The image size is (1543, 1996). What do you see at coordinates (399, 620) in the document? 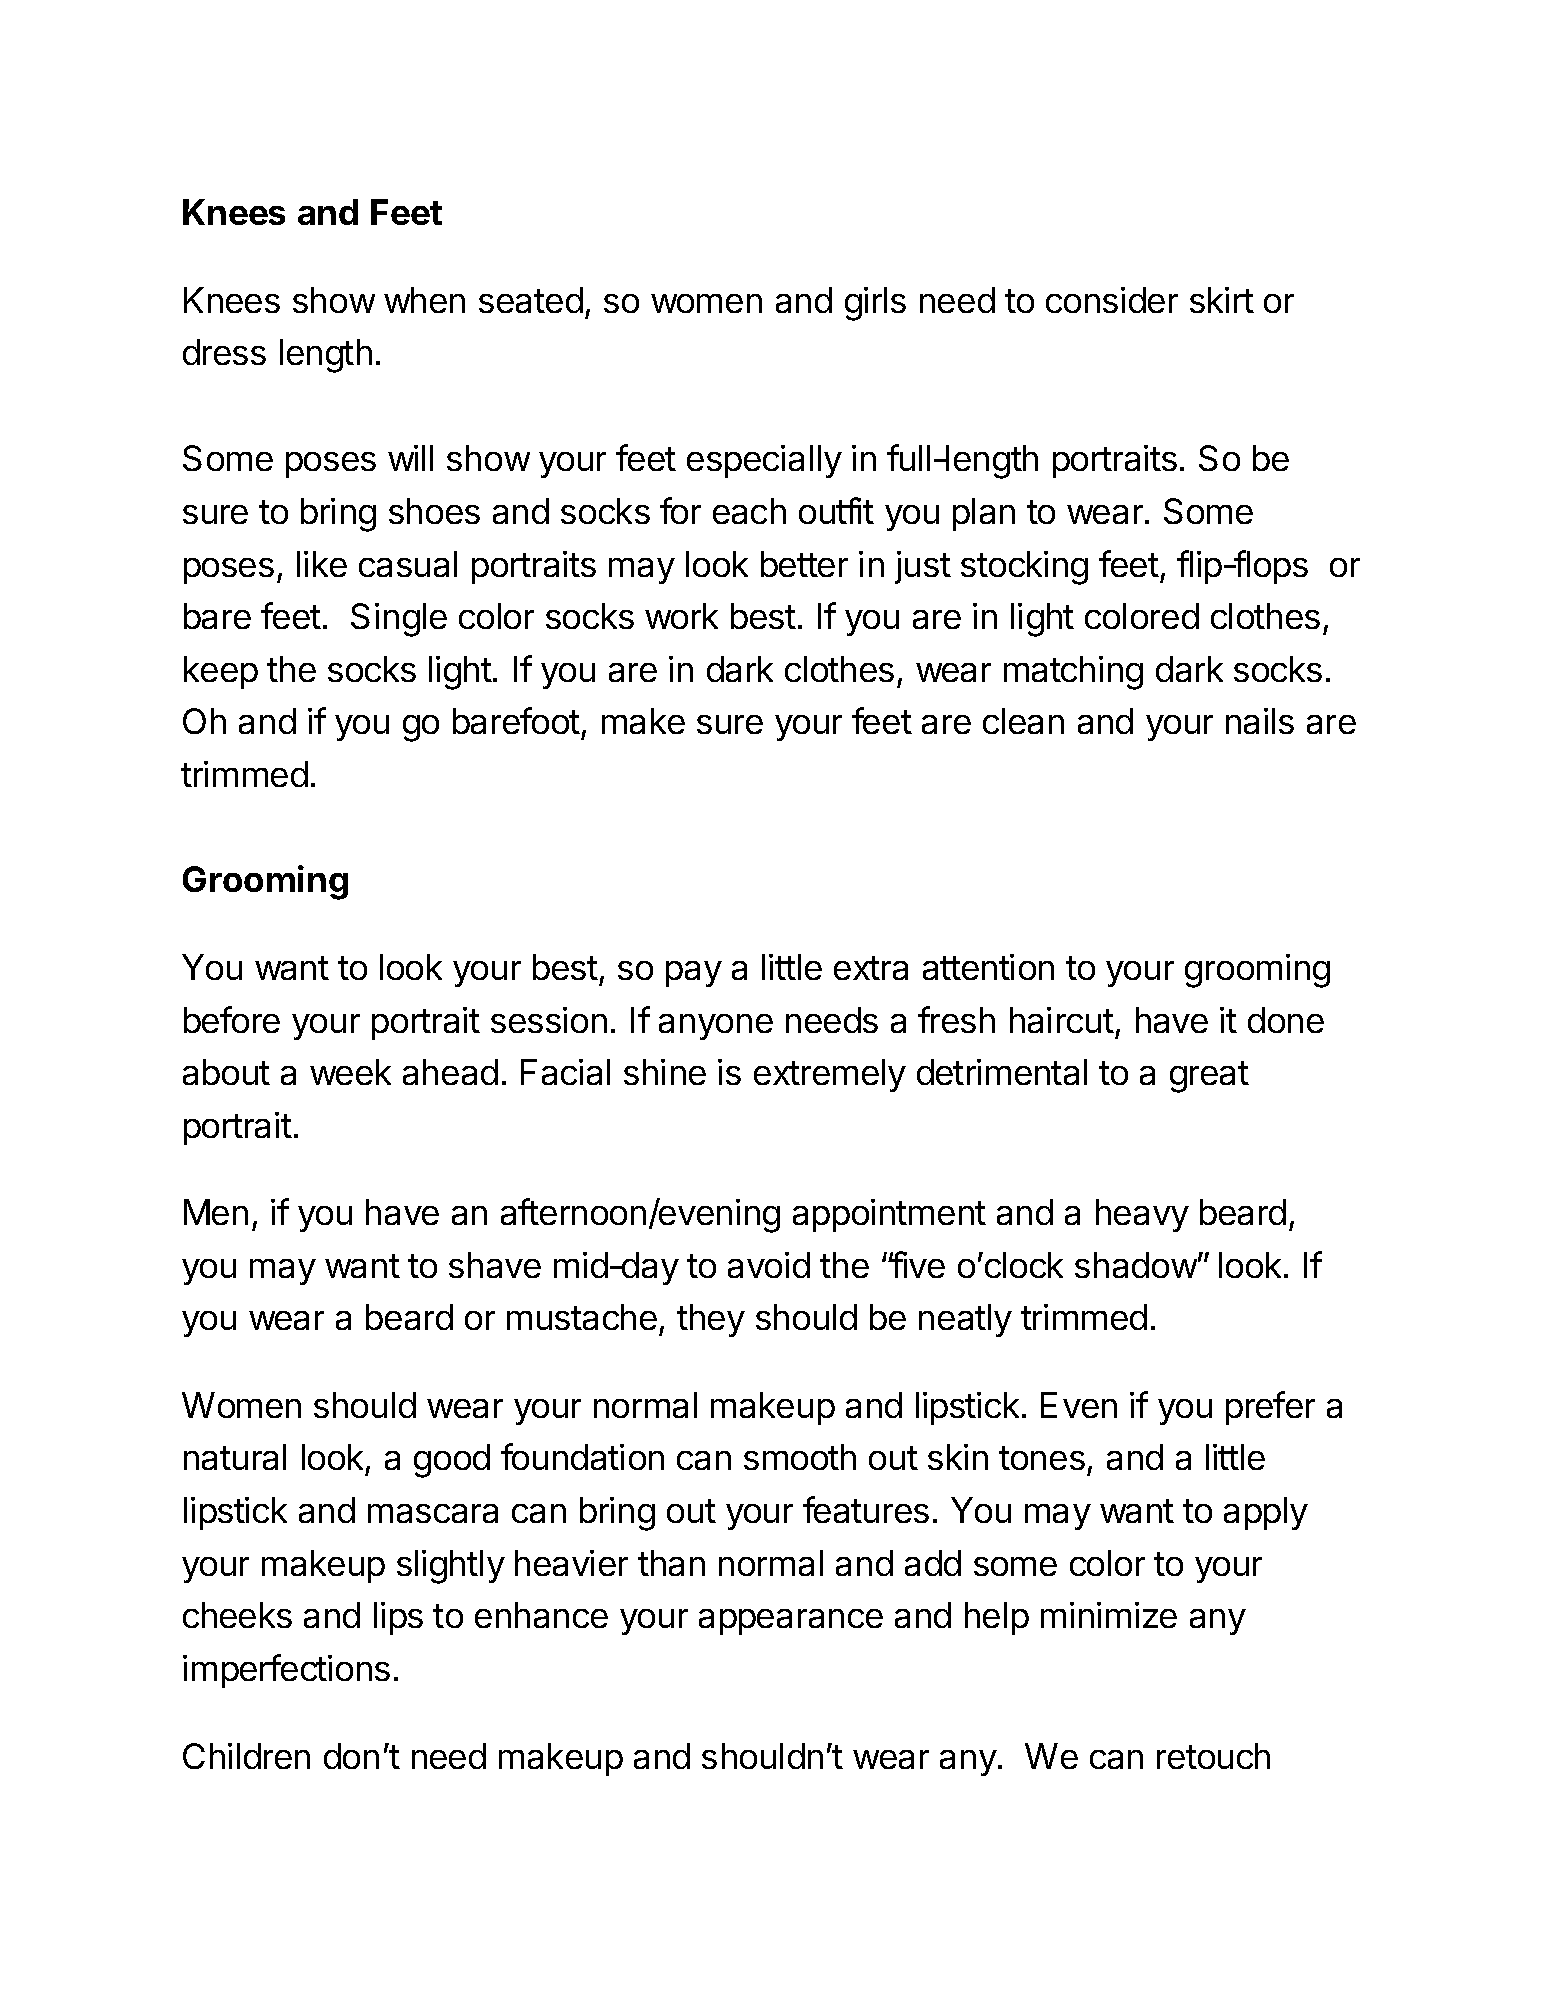
I see `Single` at bounding box center [399, 620].
